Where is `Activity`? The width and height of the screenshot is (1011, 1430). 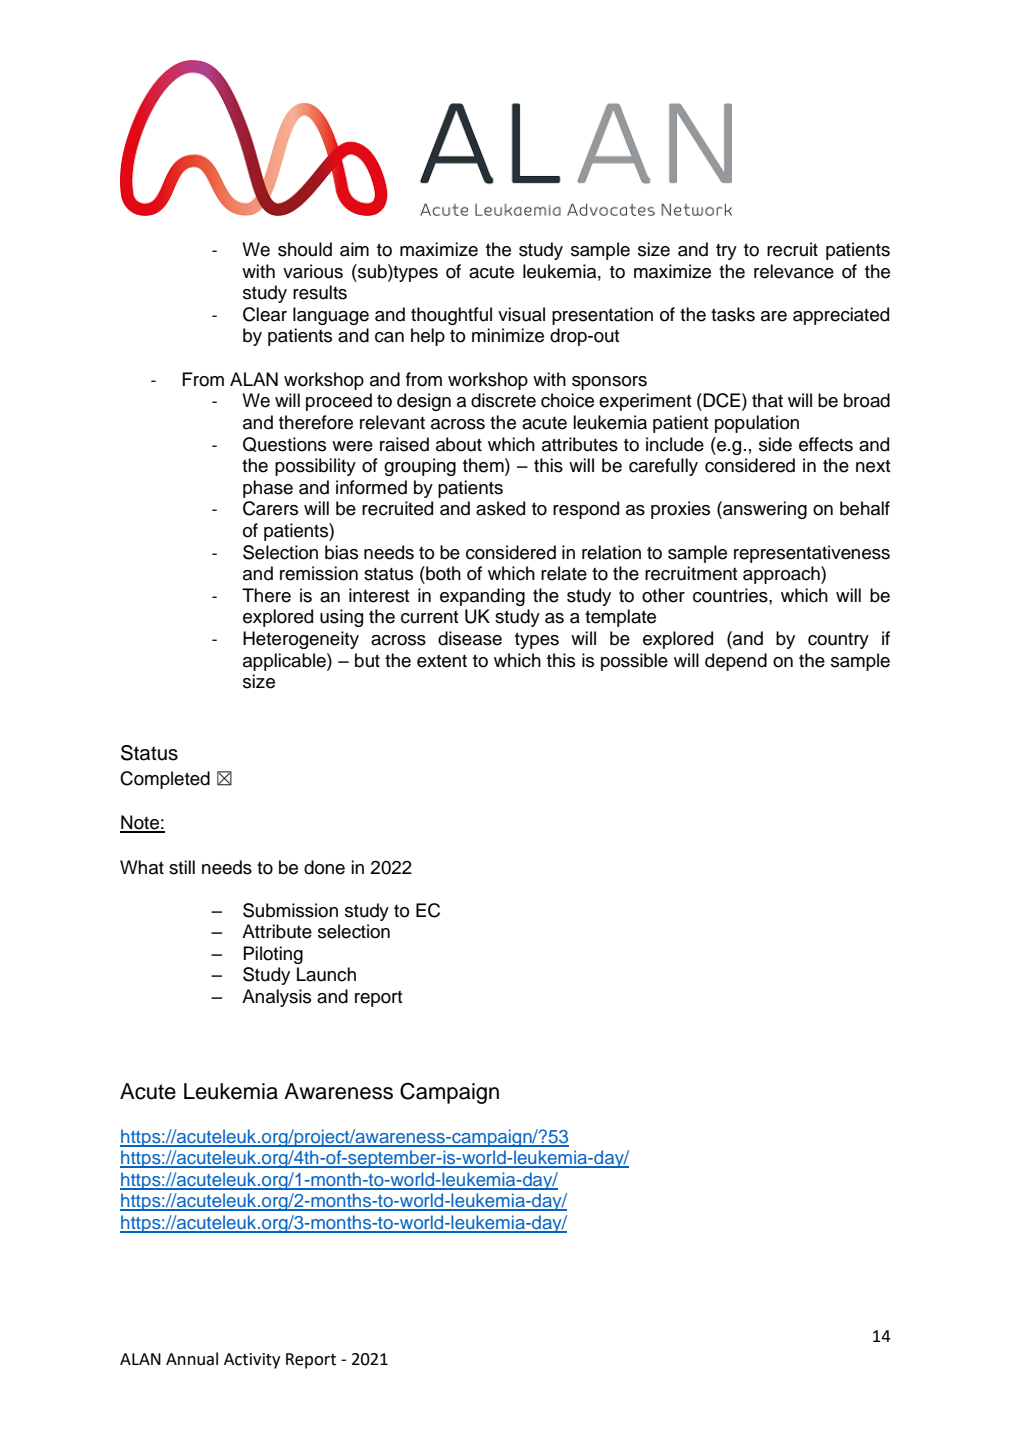 Activity is located at coordinates (252, 1361).
